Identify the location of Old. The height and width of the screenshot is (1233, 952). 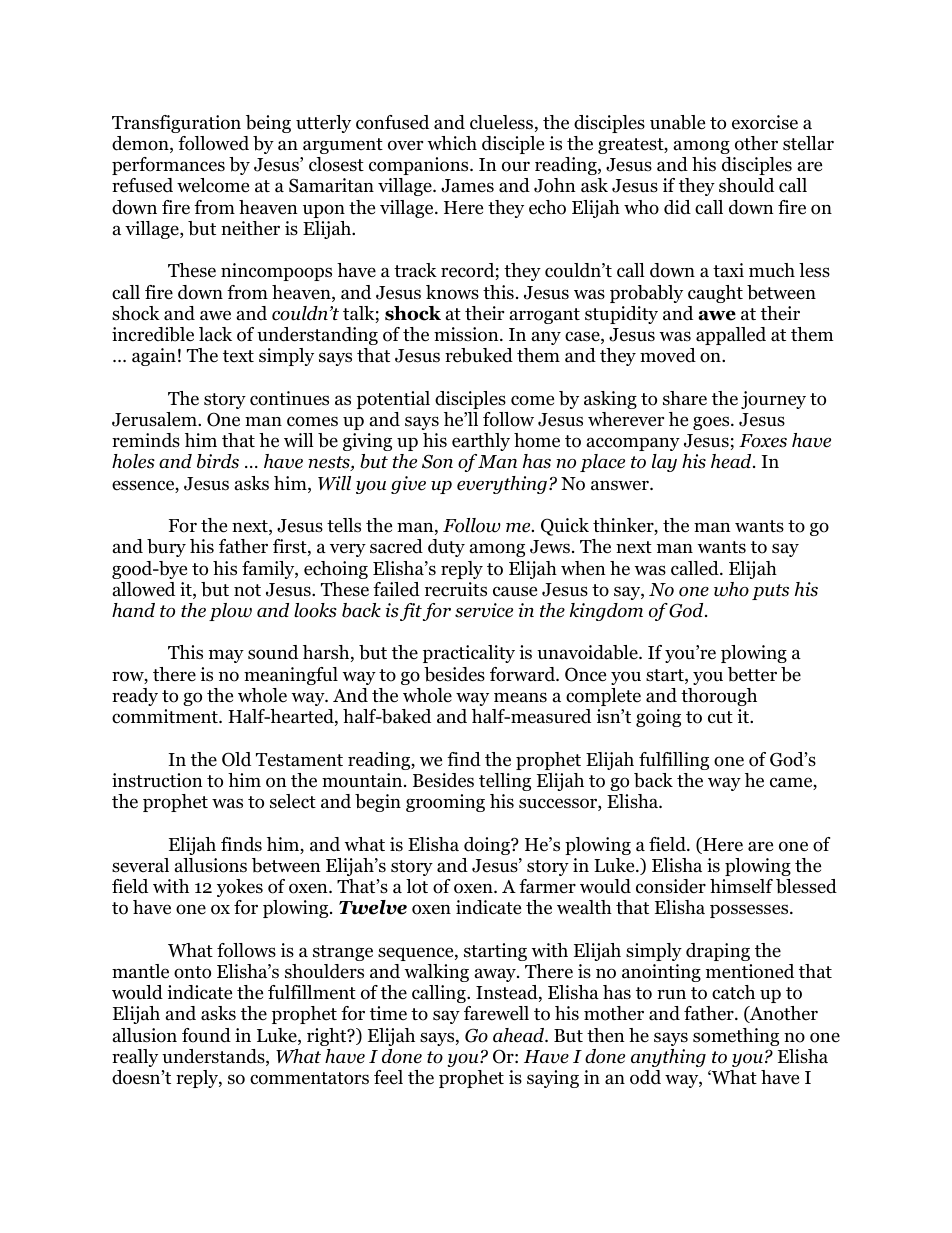
(236, 759).
